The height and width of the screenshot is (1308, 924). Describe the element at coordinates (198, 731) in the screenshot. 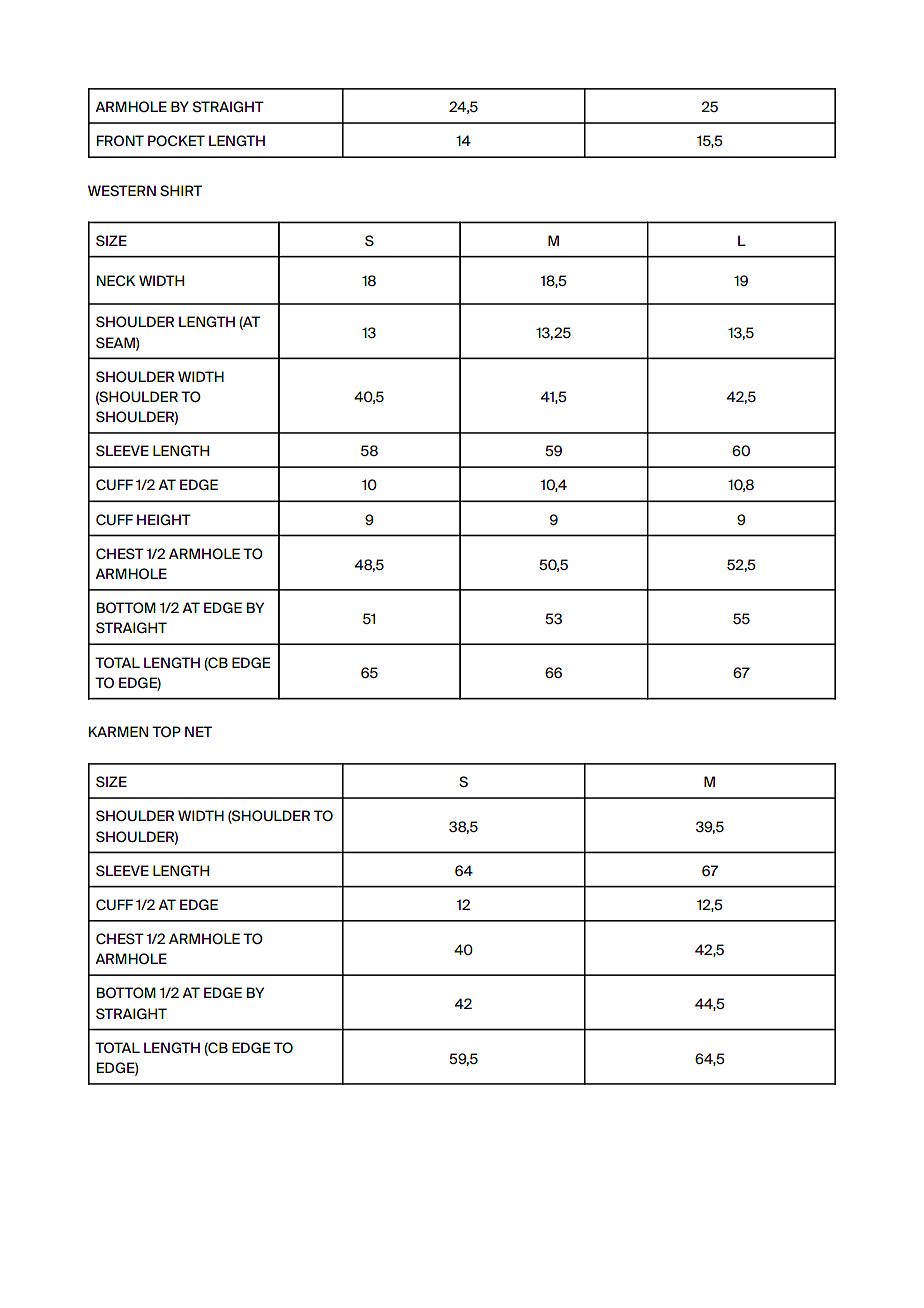

I see `NET` at that location.
